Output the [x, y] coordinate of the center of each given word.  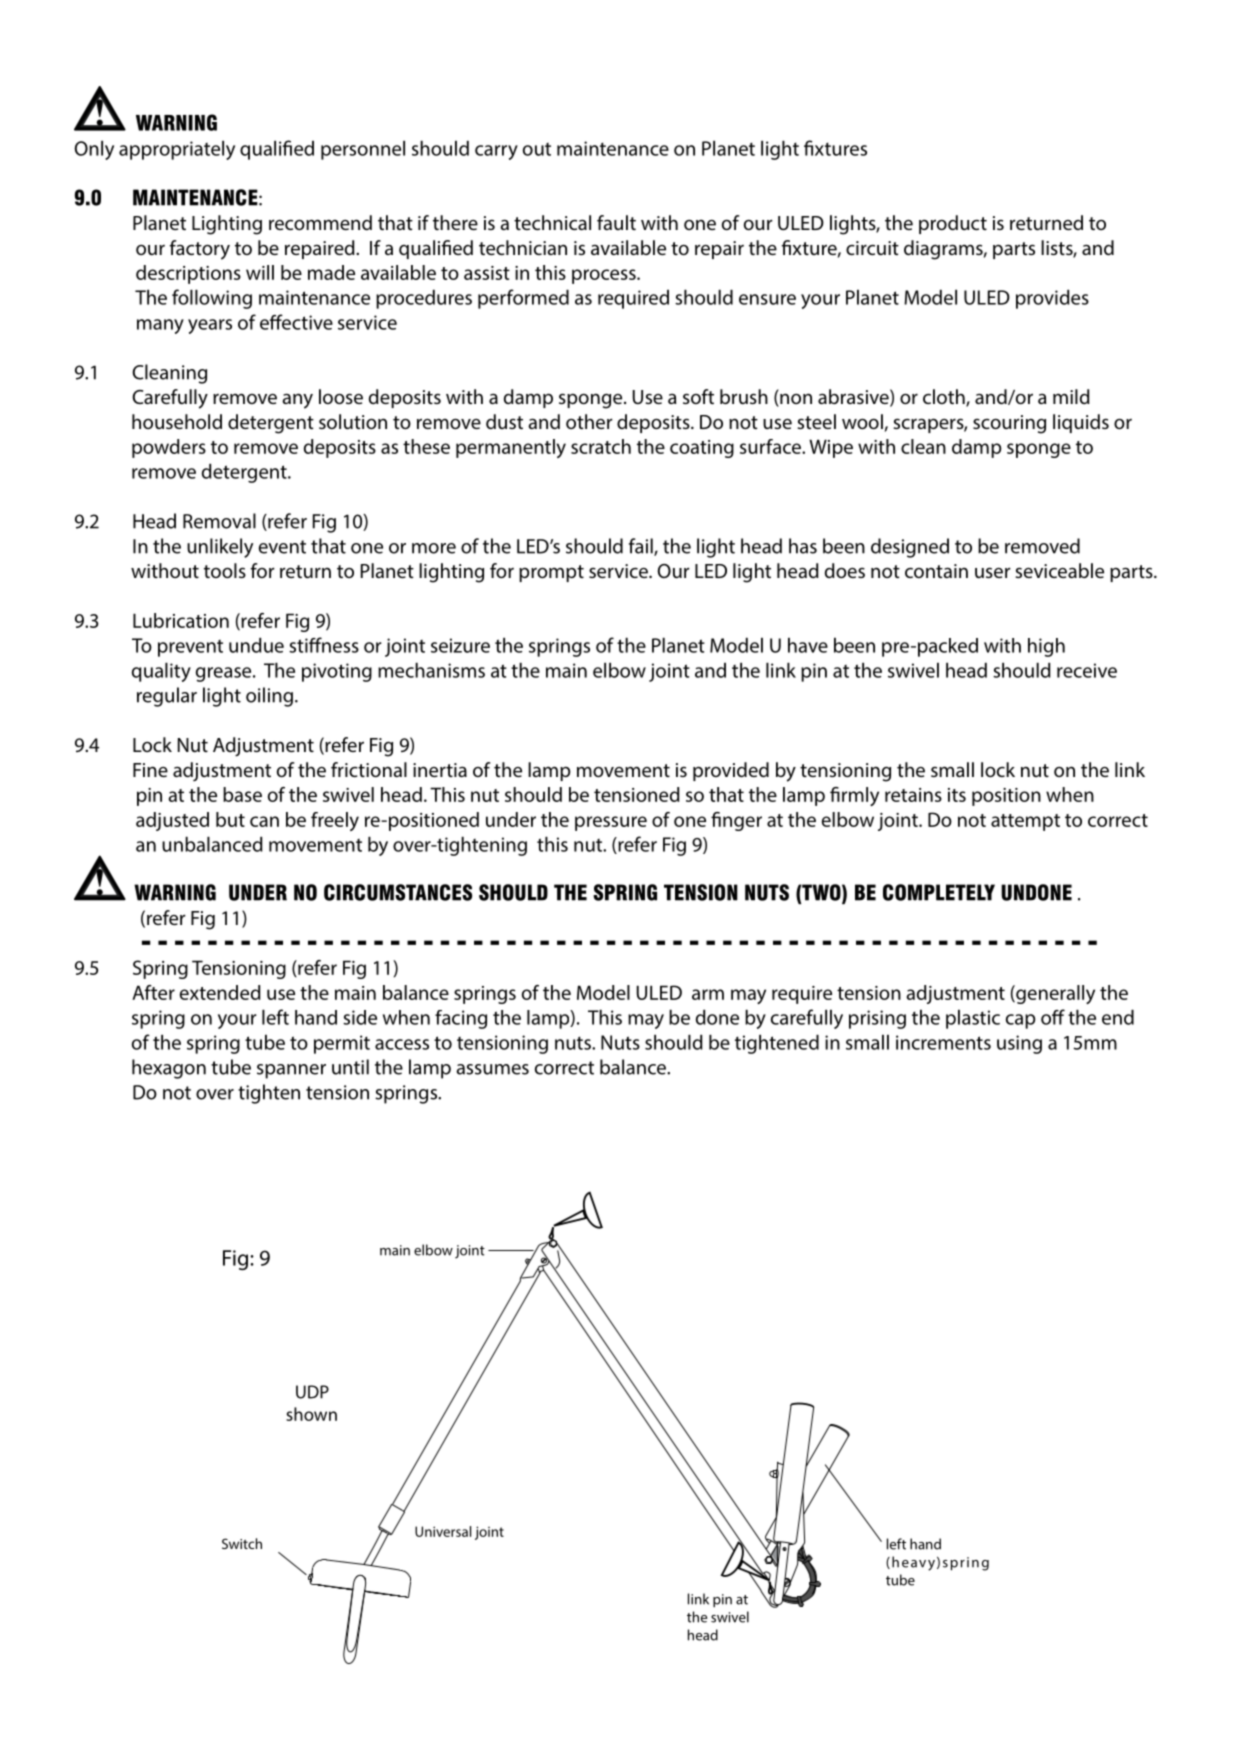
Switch [242, 1543]
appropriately [177, 150]
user [993, 573]
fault [616, 222]
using [1019, 1044]
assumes [492, 1069]
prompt [551, 573]
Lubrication [181, 620]
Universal [443, 1531]
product [953, 224]
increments [943, 1042]
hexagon [169, 1069]
